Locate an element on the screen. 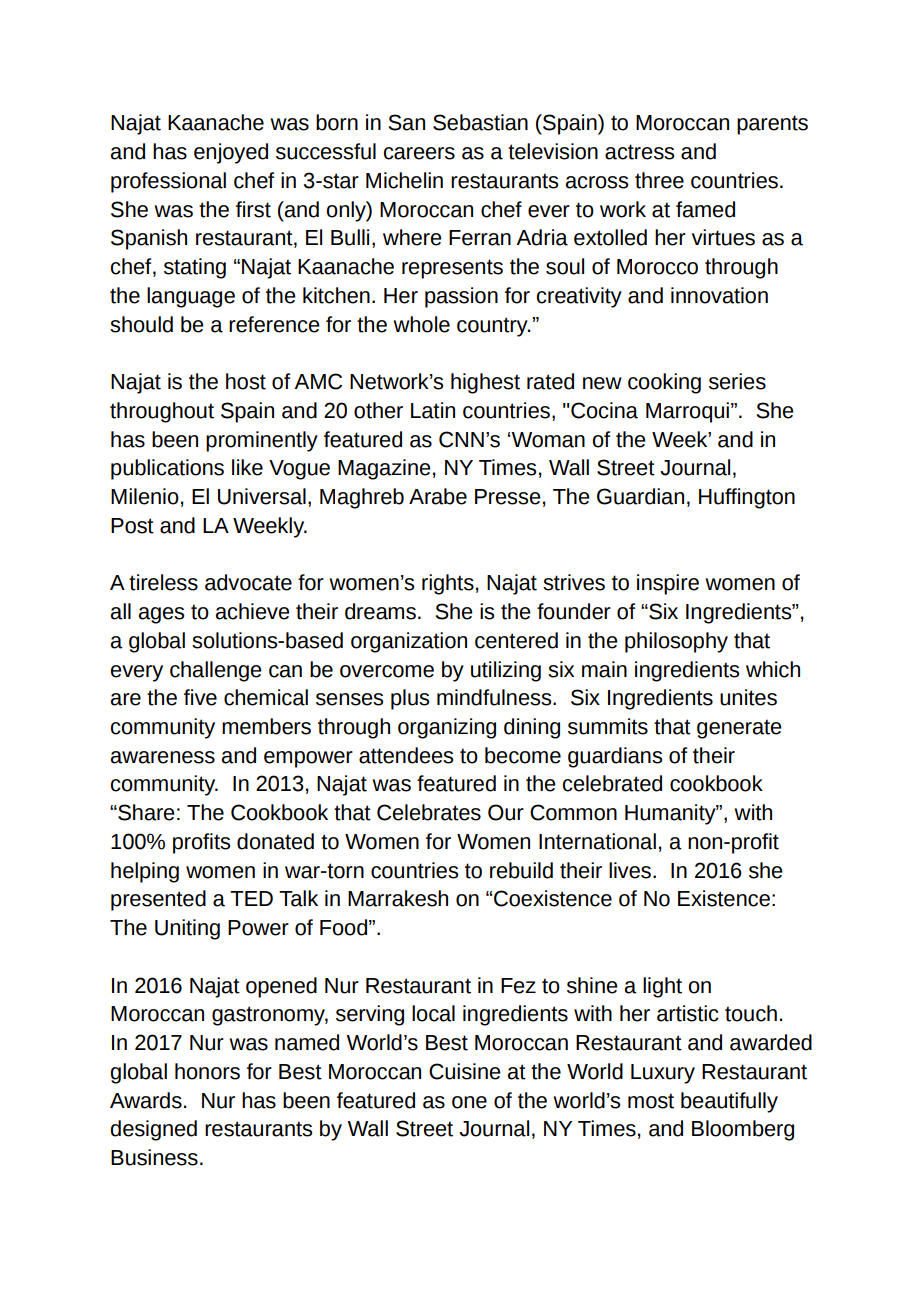  rebuild is located at coordinates (521, 870).
